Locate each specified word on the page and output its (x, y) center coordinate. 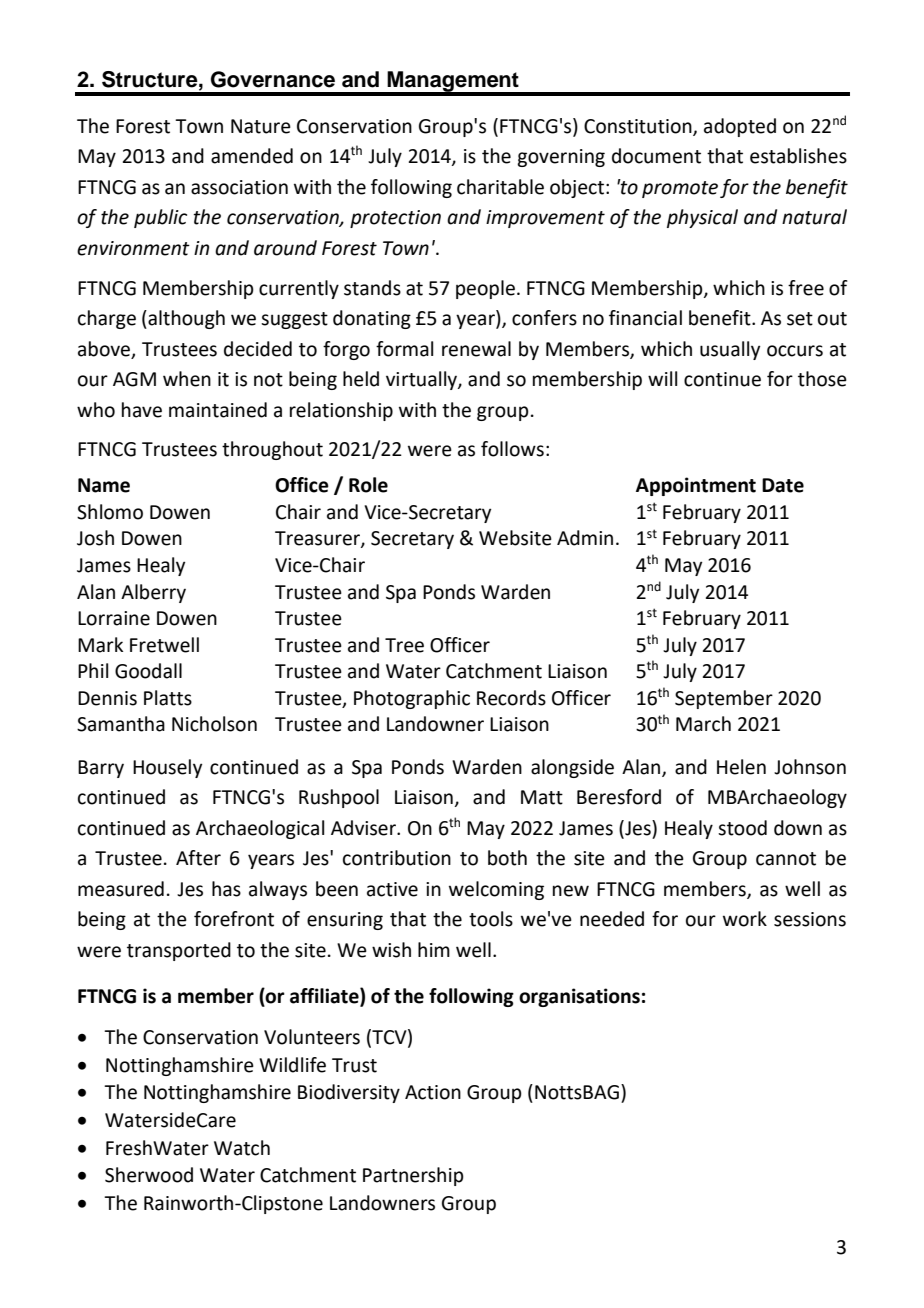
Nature (261, 126)
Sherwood (149, 1175)
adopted (740, 127)
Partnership (413, 1176)
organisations (579, 997)
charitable (500, 187)
